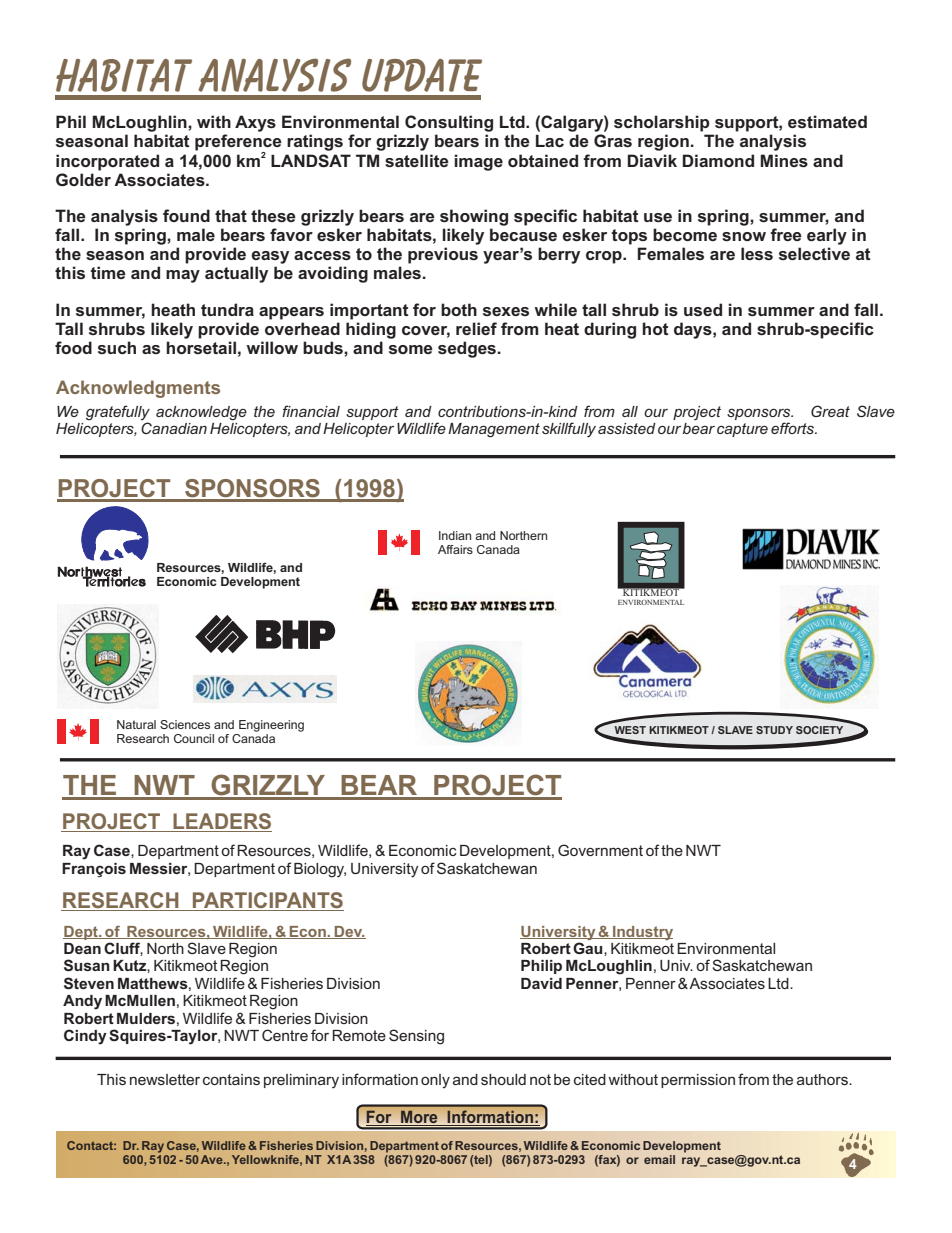 The width and height of the document is (952, 1233). I want to click on preference, so click(238, 143).
